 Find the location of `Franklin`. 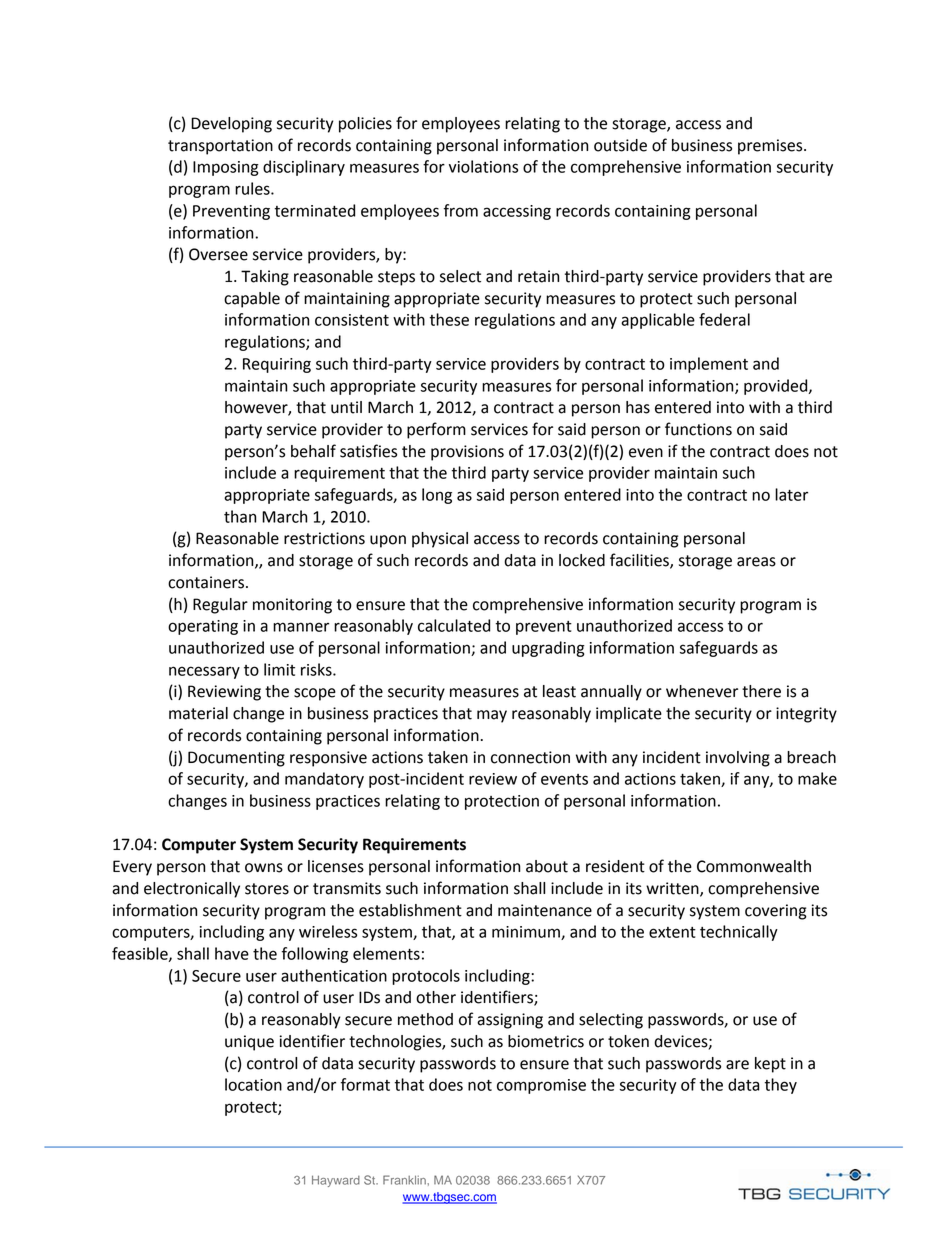

Franklin is located at coordinates (405, 1180).
